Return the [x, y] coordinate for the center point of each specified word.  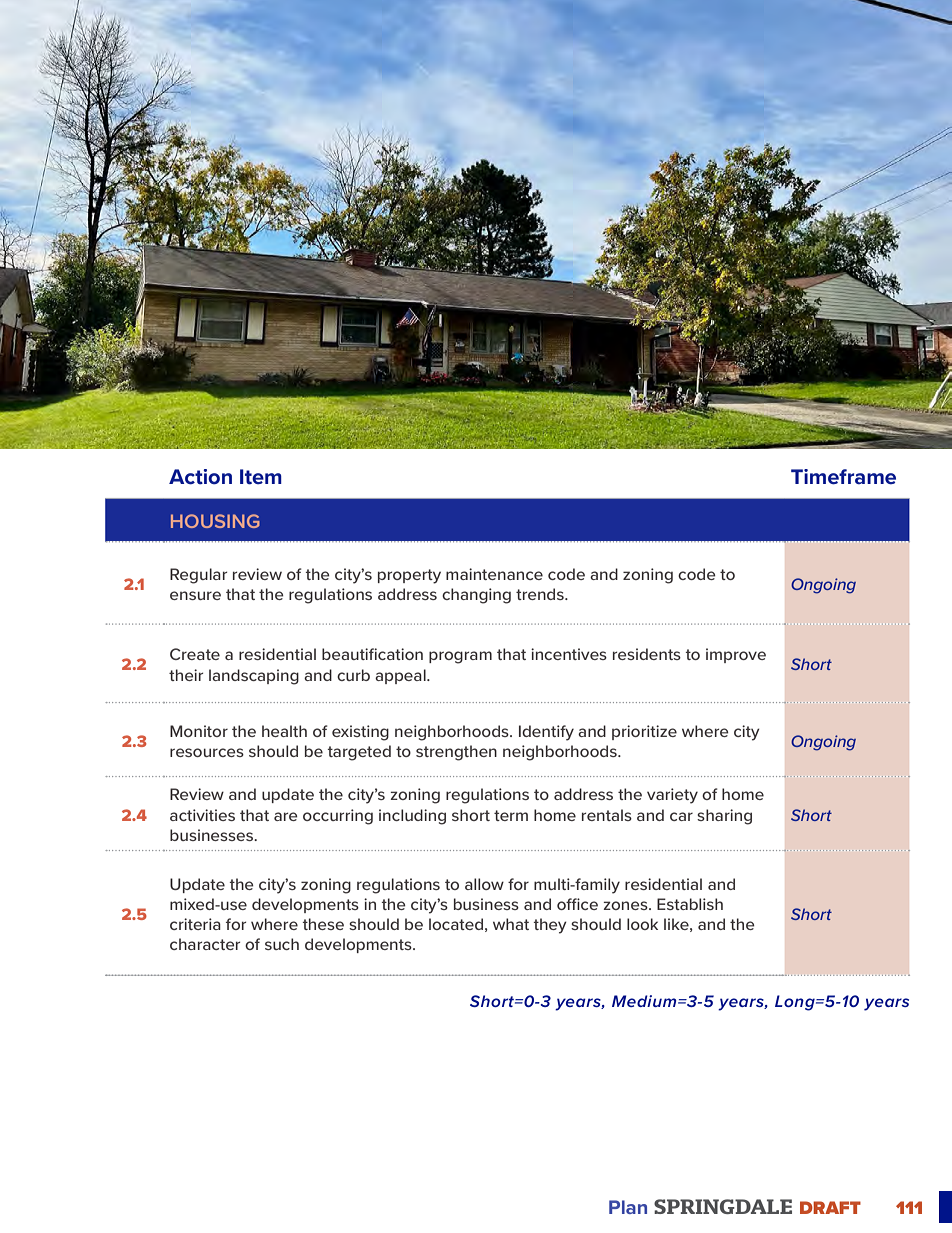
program [460, 657]
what [511, 924]
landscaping [254, 677]
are [286, 816]
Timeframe [843, 477]
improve [736, 655]
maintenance [494, 574]
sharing [724, 817]
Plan [628, 1207]
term [511, 815]
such [282, 944]
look [642, 924]
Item [261, 477]
